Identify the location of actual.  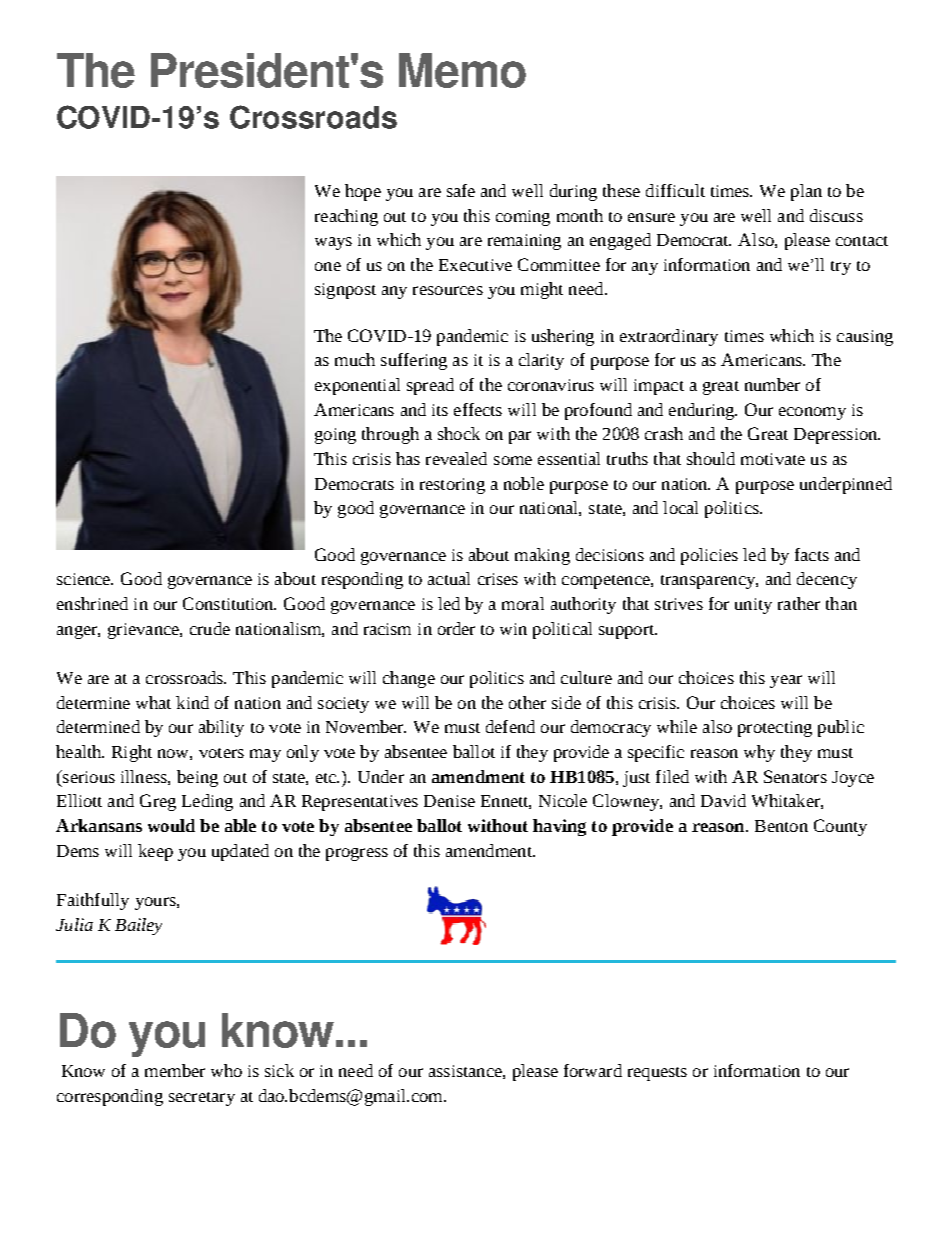
(449, 578).
